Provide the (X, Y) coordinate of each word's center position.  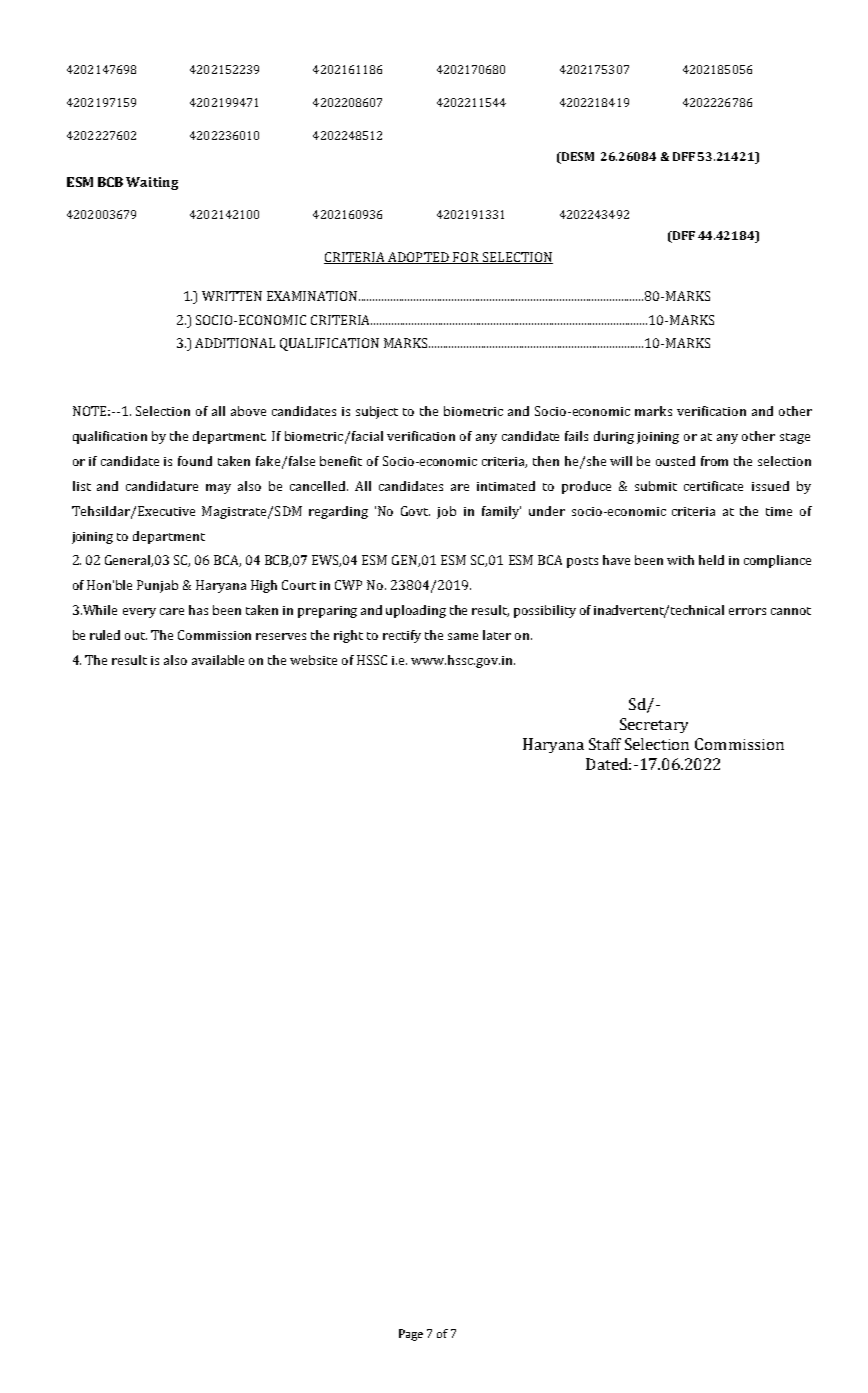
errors (747, 611)
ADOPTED (418, 258)
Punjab (157, 586)
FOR (466, 258)
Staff (605, 744)
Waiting (152, 183)
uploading (416, 611)
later (497, 635)
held (711, 560)
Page (411, 1335)
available (218, 660)
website (313, 660)
